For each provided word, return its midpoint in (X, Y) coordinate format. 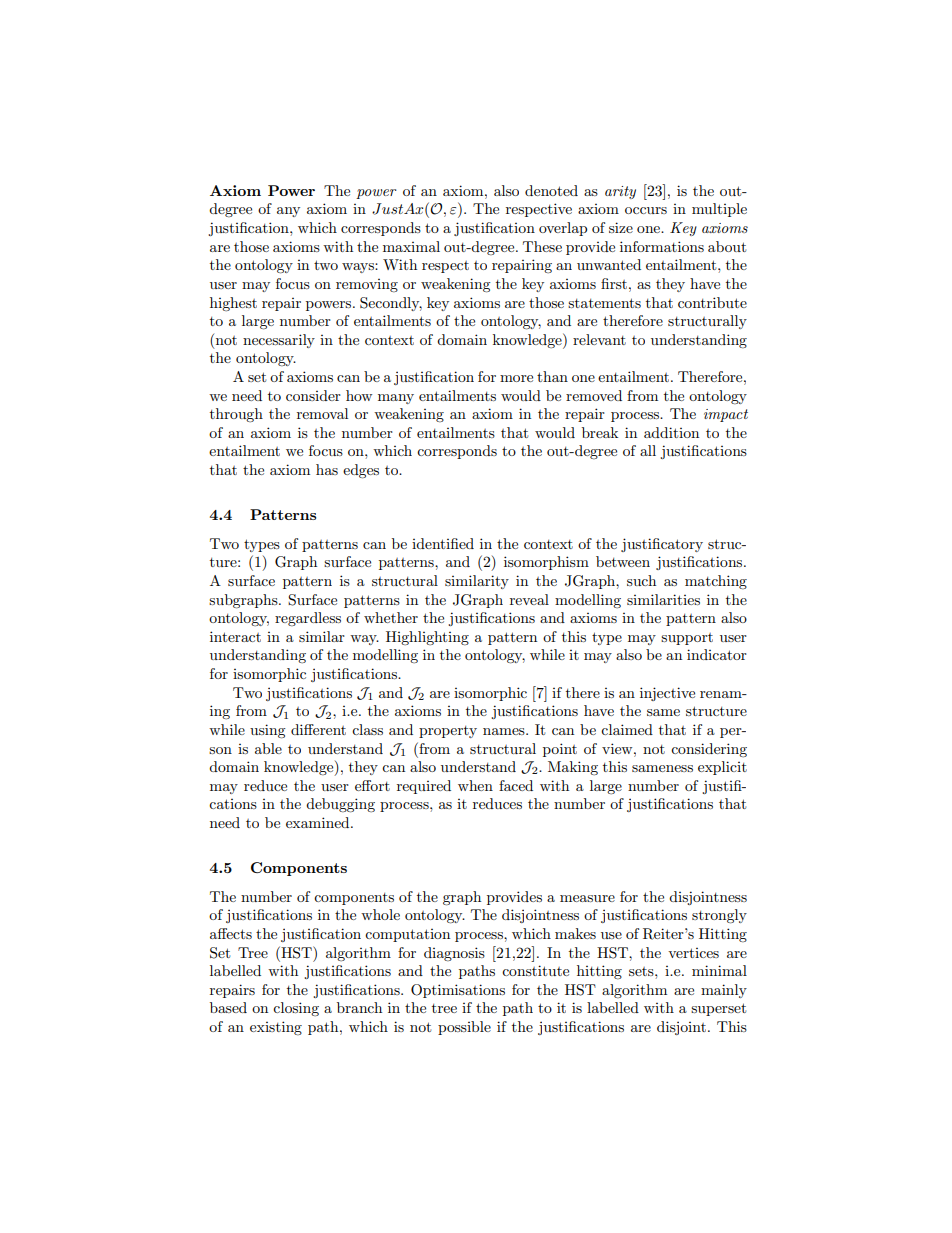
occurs (646, 210)
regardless (308, 619)
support (687, 639)
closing (296, 1009)
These (542, 246)
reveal (529, 599)
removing (367, 285)
